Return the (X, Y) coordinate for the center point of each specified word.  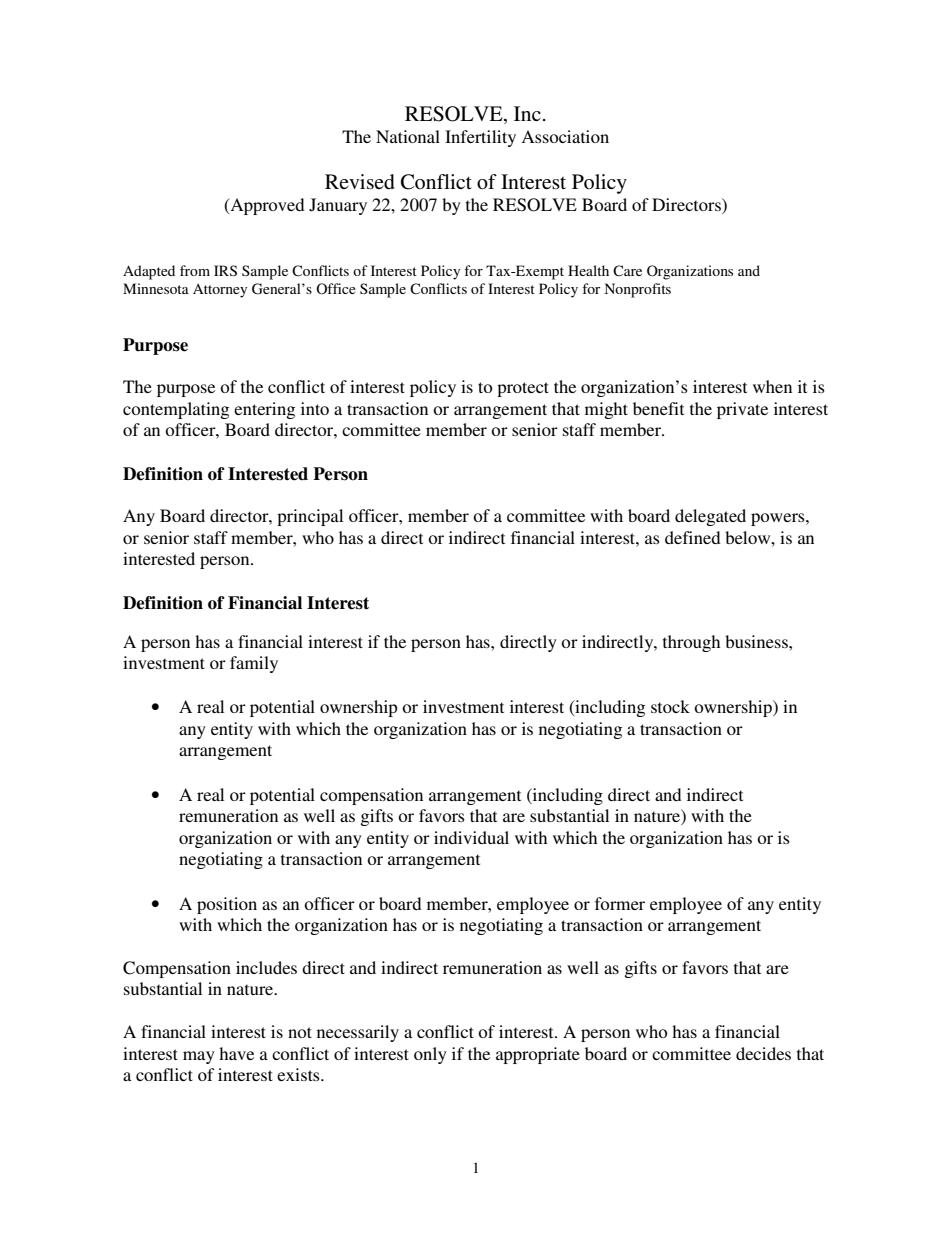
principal (310, 517)
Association (565, 136)
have (236, 1053)
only (430, 1055)
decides (763, 1053)
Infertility (480, 138)
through (691, 643)
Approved (266, 206)
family (254, 664)
